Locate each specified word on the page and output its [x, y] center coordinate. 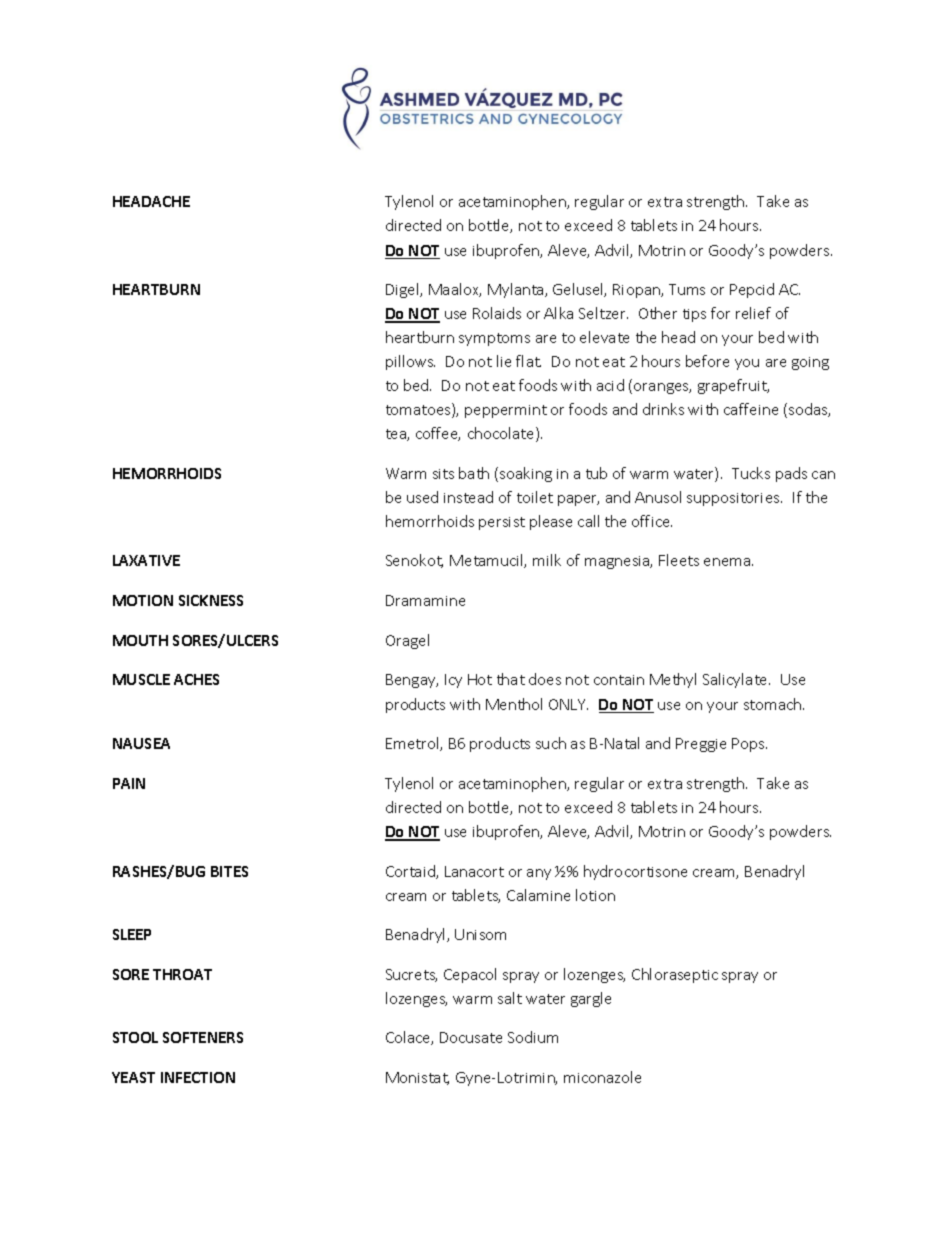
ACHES [196, 679]
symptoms [494, 339]
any [539, 874]
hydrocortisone [635, 872]
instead [468, 497]
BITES [229, 871]
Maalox [455, 290]
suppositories [734, 499]
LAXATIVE [146, 560]
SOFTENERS [203, 1037]
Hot [480, 679]
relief [753, 313]
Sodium [533, 1037]
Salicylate [736, 680]
